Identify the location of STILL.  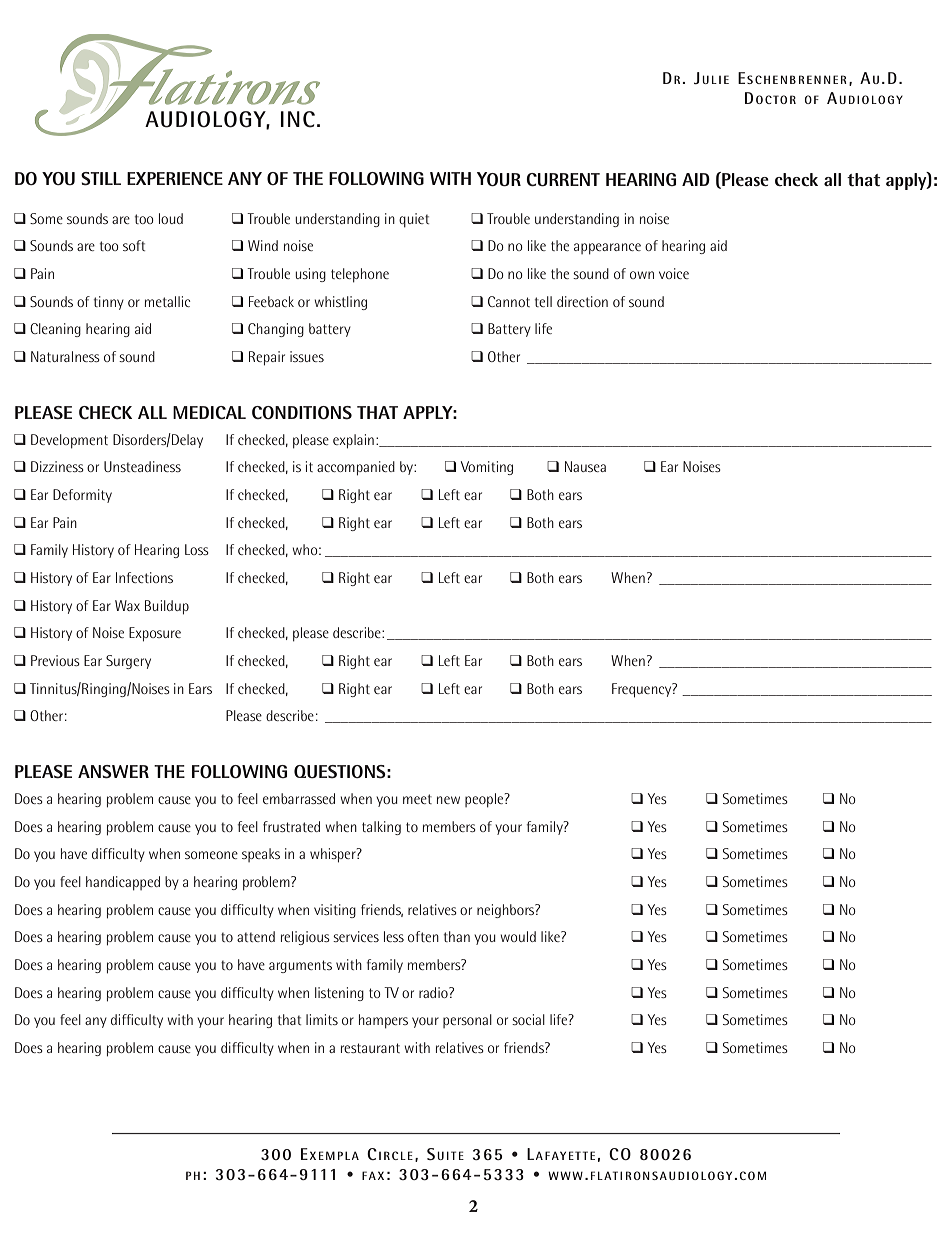
(101, 178).
